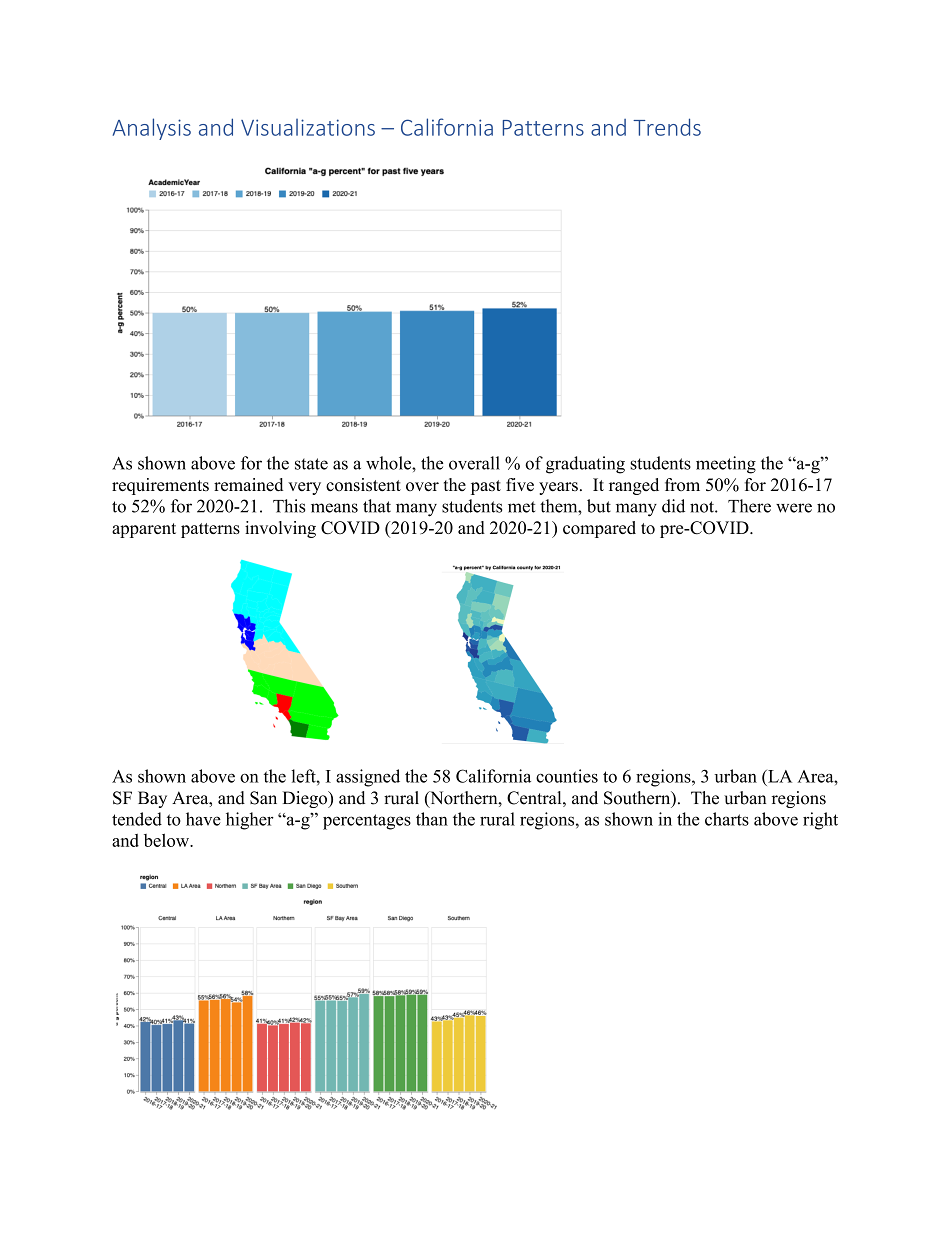 The height and width of the image is (1233, 952). What do you see at coordinates (585, 465) in the image?
I see `graduating` at bounding box center [585, 465].
